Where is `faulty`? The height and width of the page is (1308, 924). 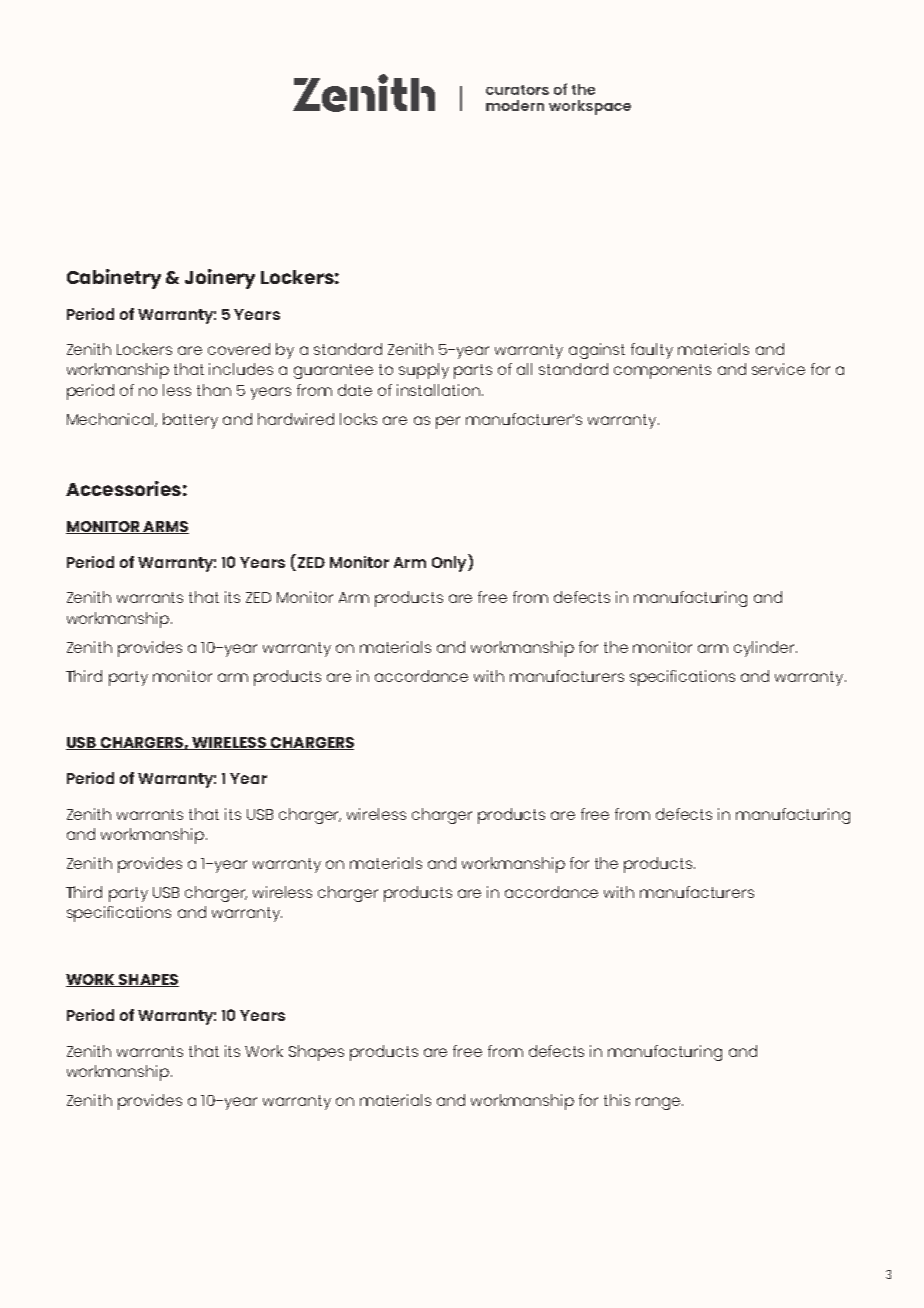
faulty is located at coordinates (652, 351).
